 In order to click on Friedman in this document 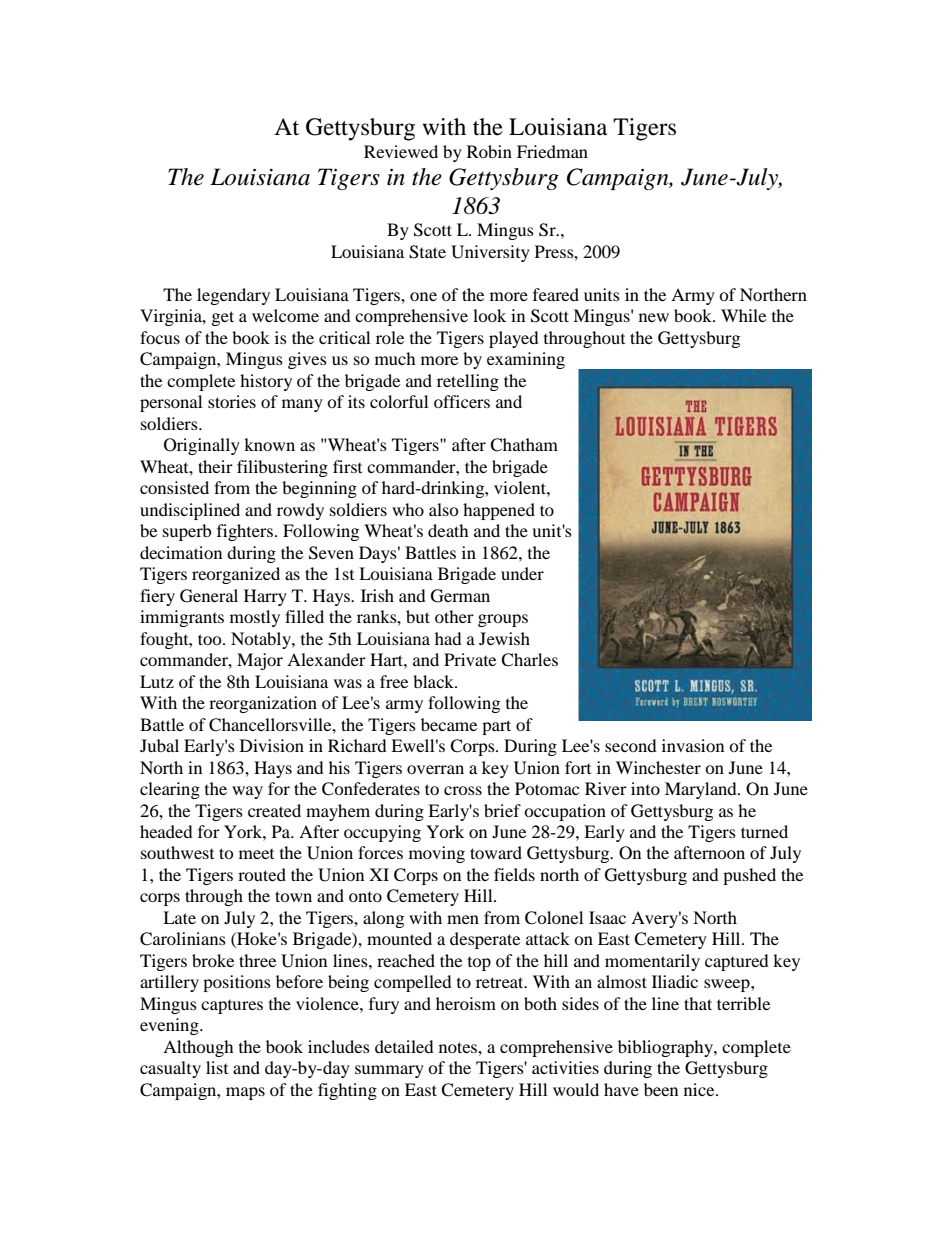, I will do `click(552, 151)`.
